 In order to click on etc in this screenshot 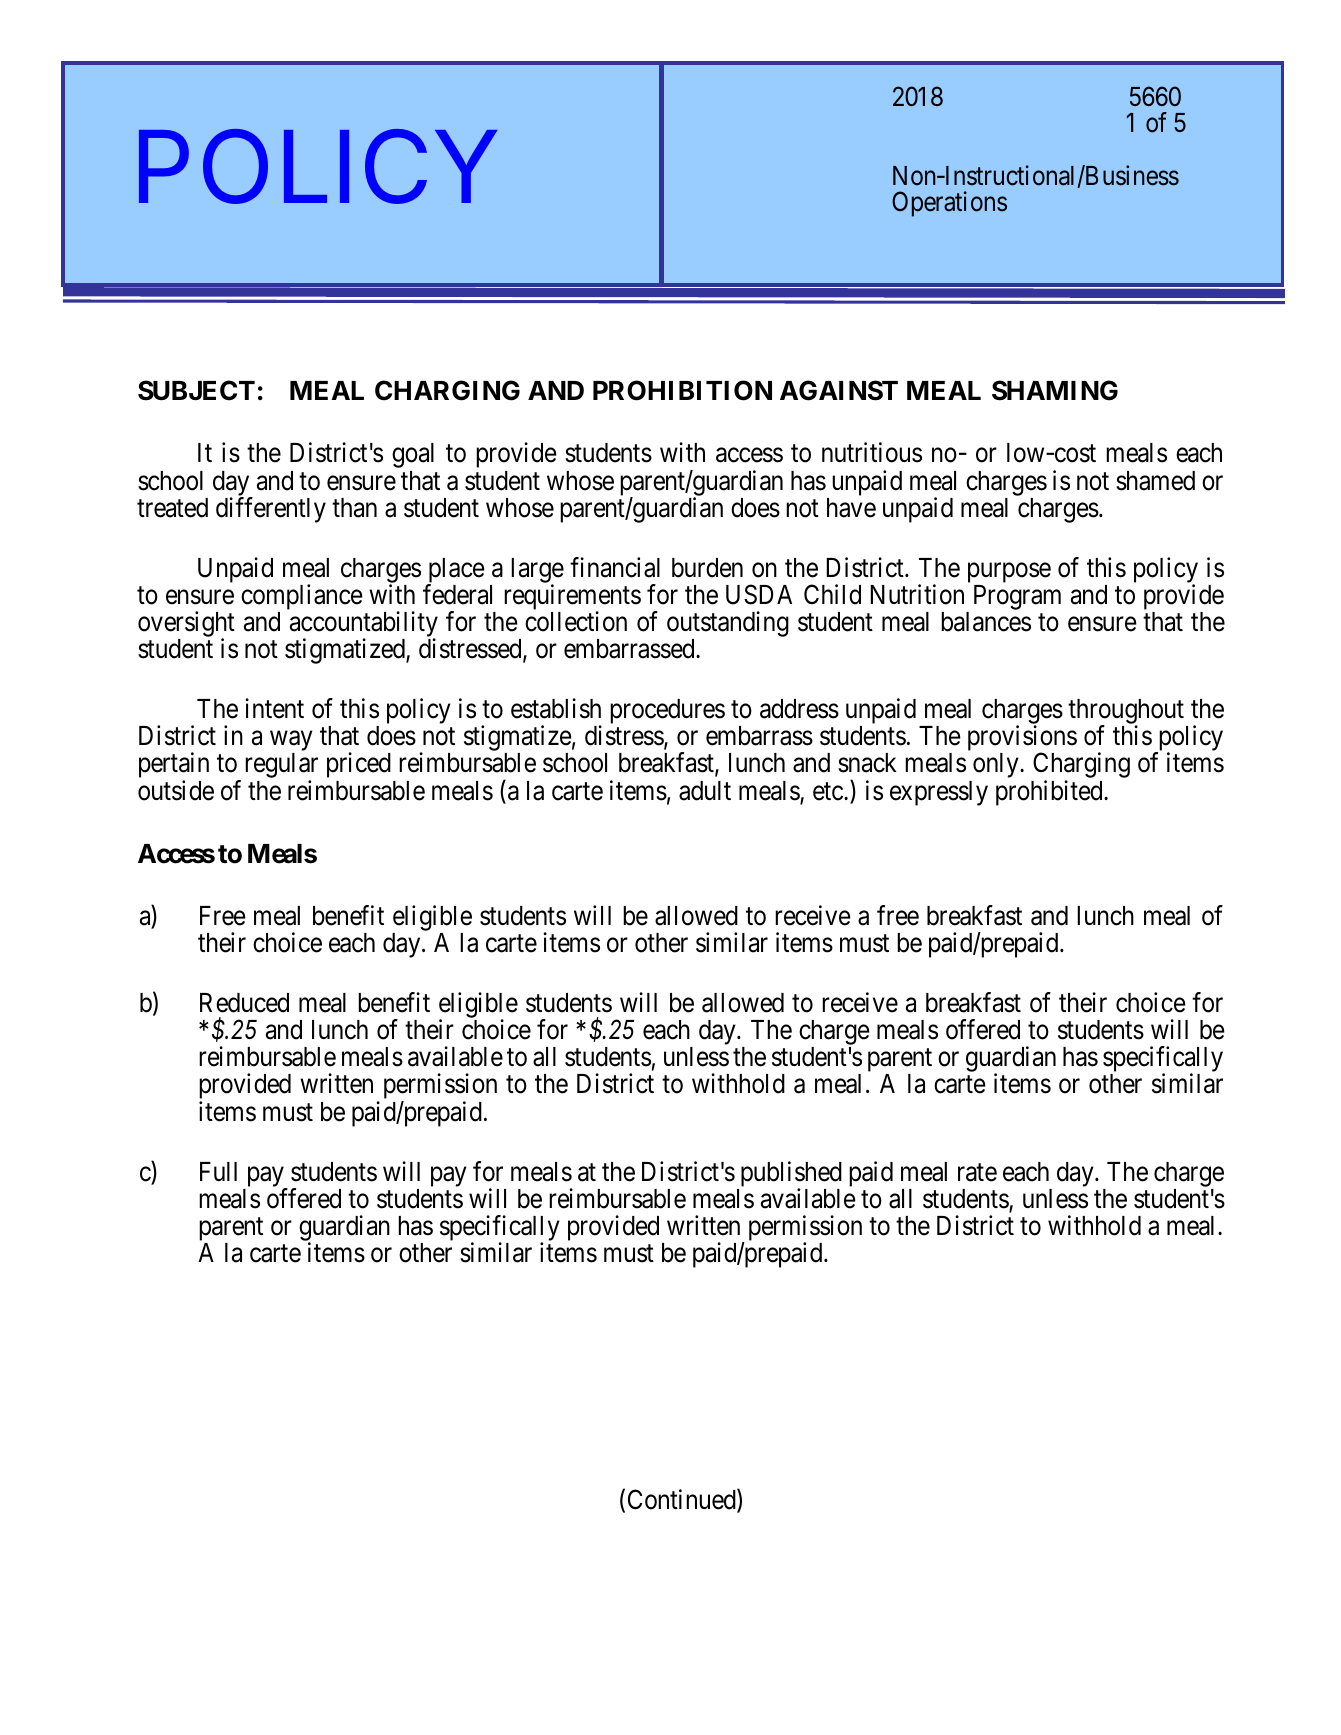, I will do `click(829, 792)`.
